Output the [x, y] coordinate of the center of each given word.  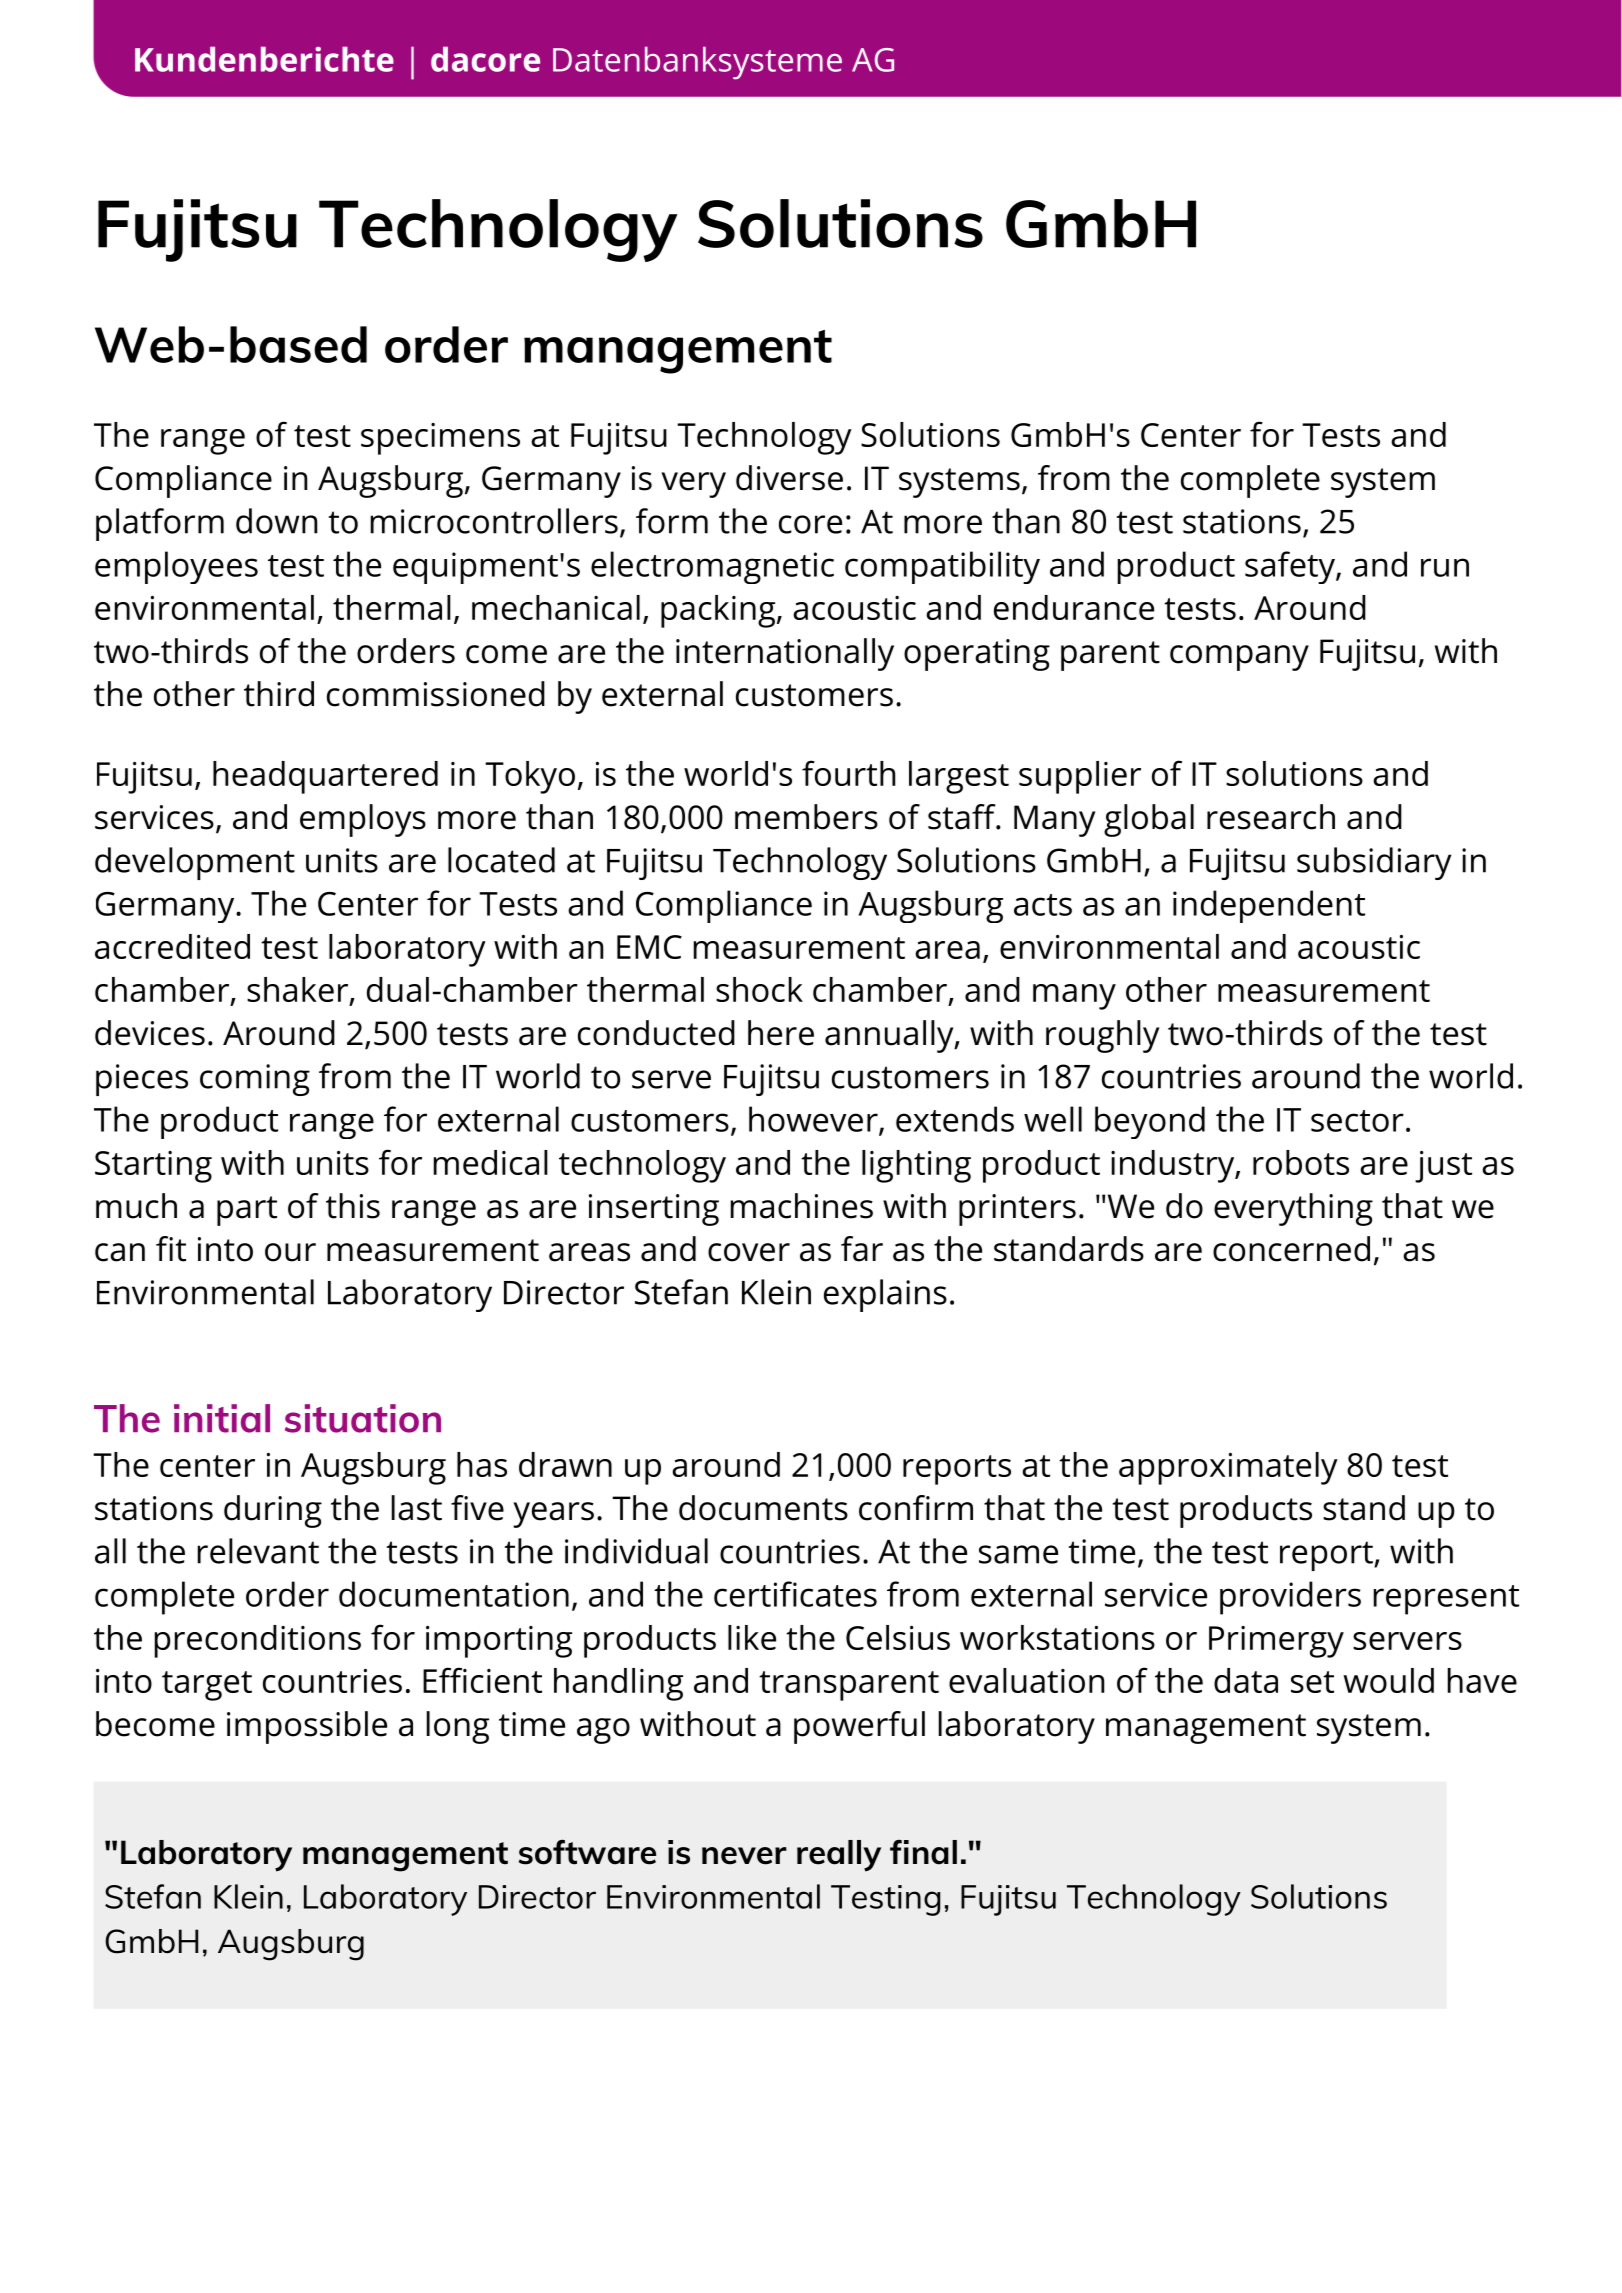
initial [222, 1418]
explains [885, 1295]
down [276, 521]
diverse [789, 478]
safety [1291, 567]
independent [1269, 906]
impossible [307, 1727]
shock [759, 989]
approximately [1228, 1468]
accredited [172, 946]
